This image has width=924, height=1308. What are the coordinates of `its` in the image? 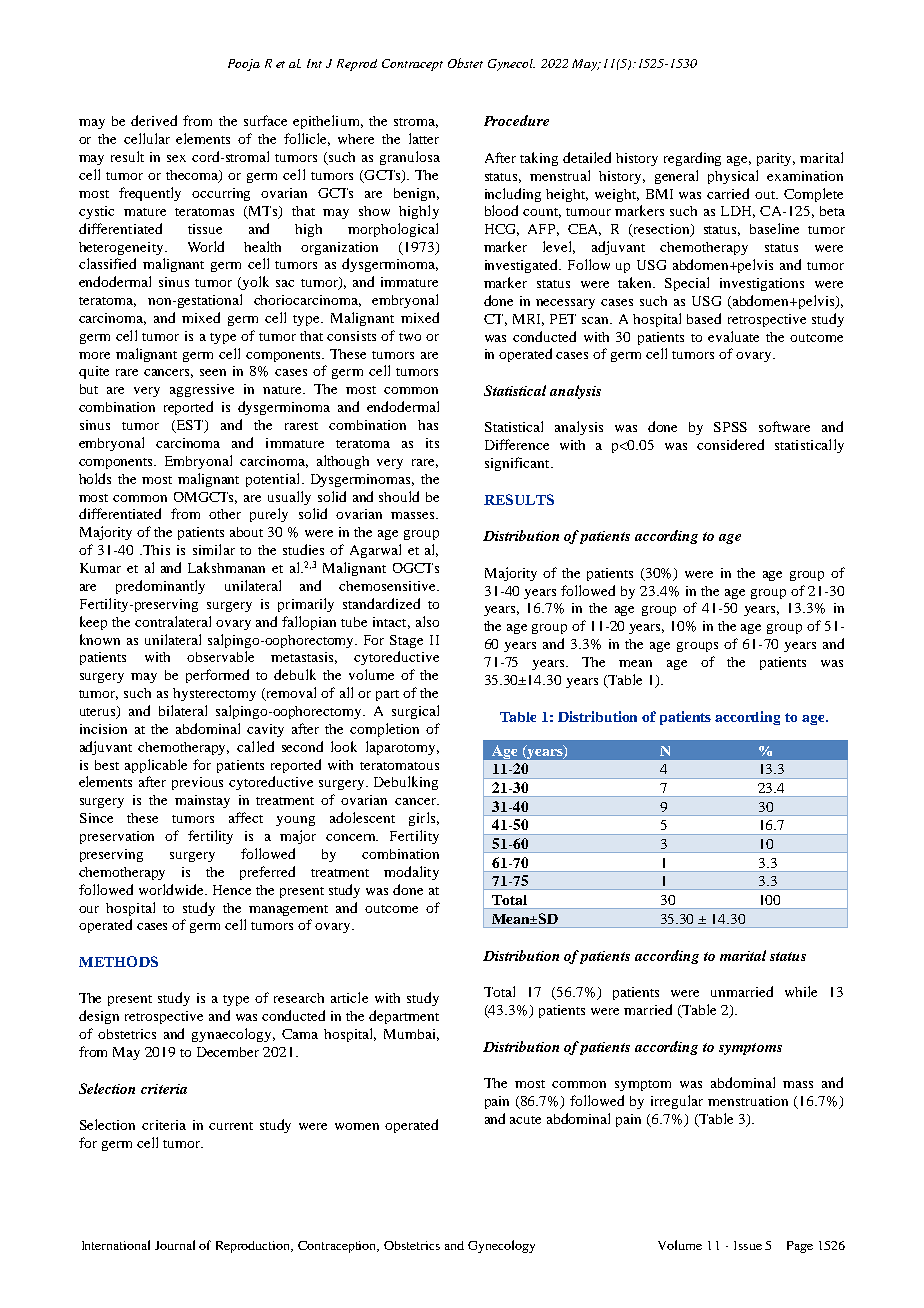 It's located at (432, 443).
